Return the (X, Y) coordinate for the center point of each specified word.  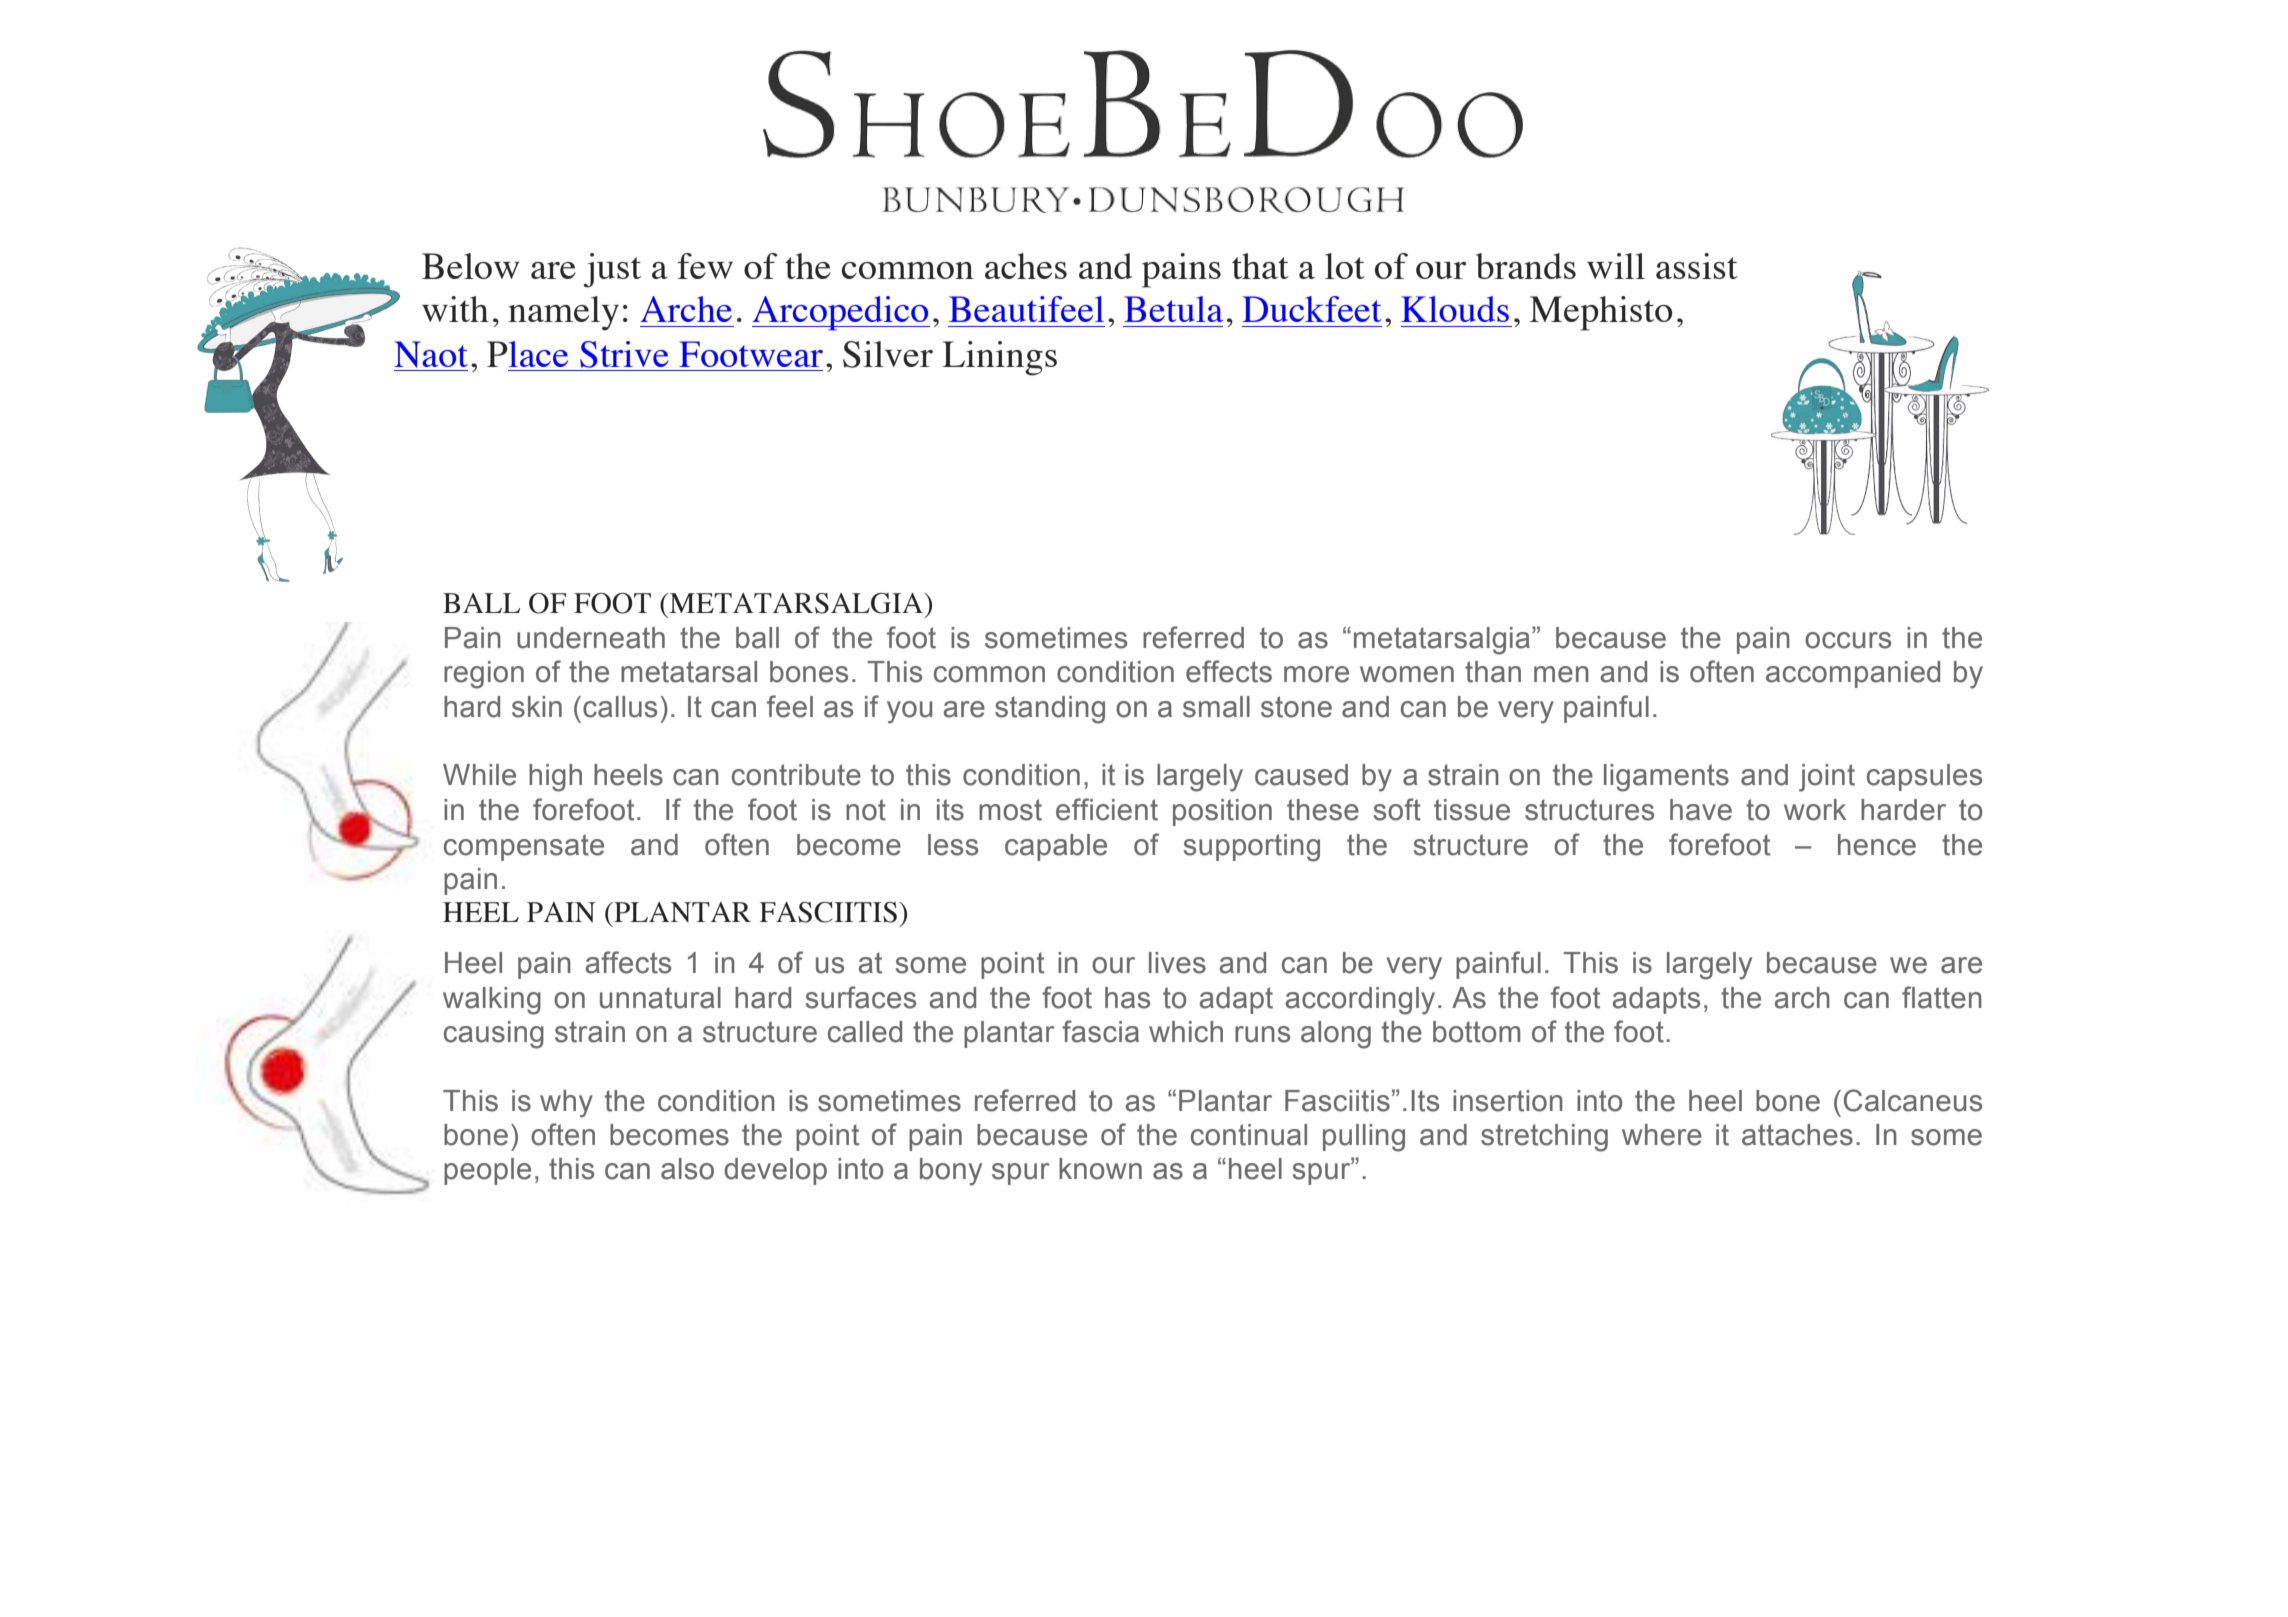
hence (1877, 845)
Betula (1173, 309)
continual (1249, 1135)
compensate (524, 847)
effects (1229, 671)
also (687, 1169)
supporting (1252, 848)
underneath (591, 638)
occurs (1848, 640)
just (612, 270)
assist (1697, 266)
